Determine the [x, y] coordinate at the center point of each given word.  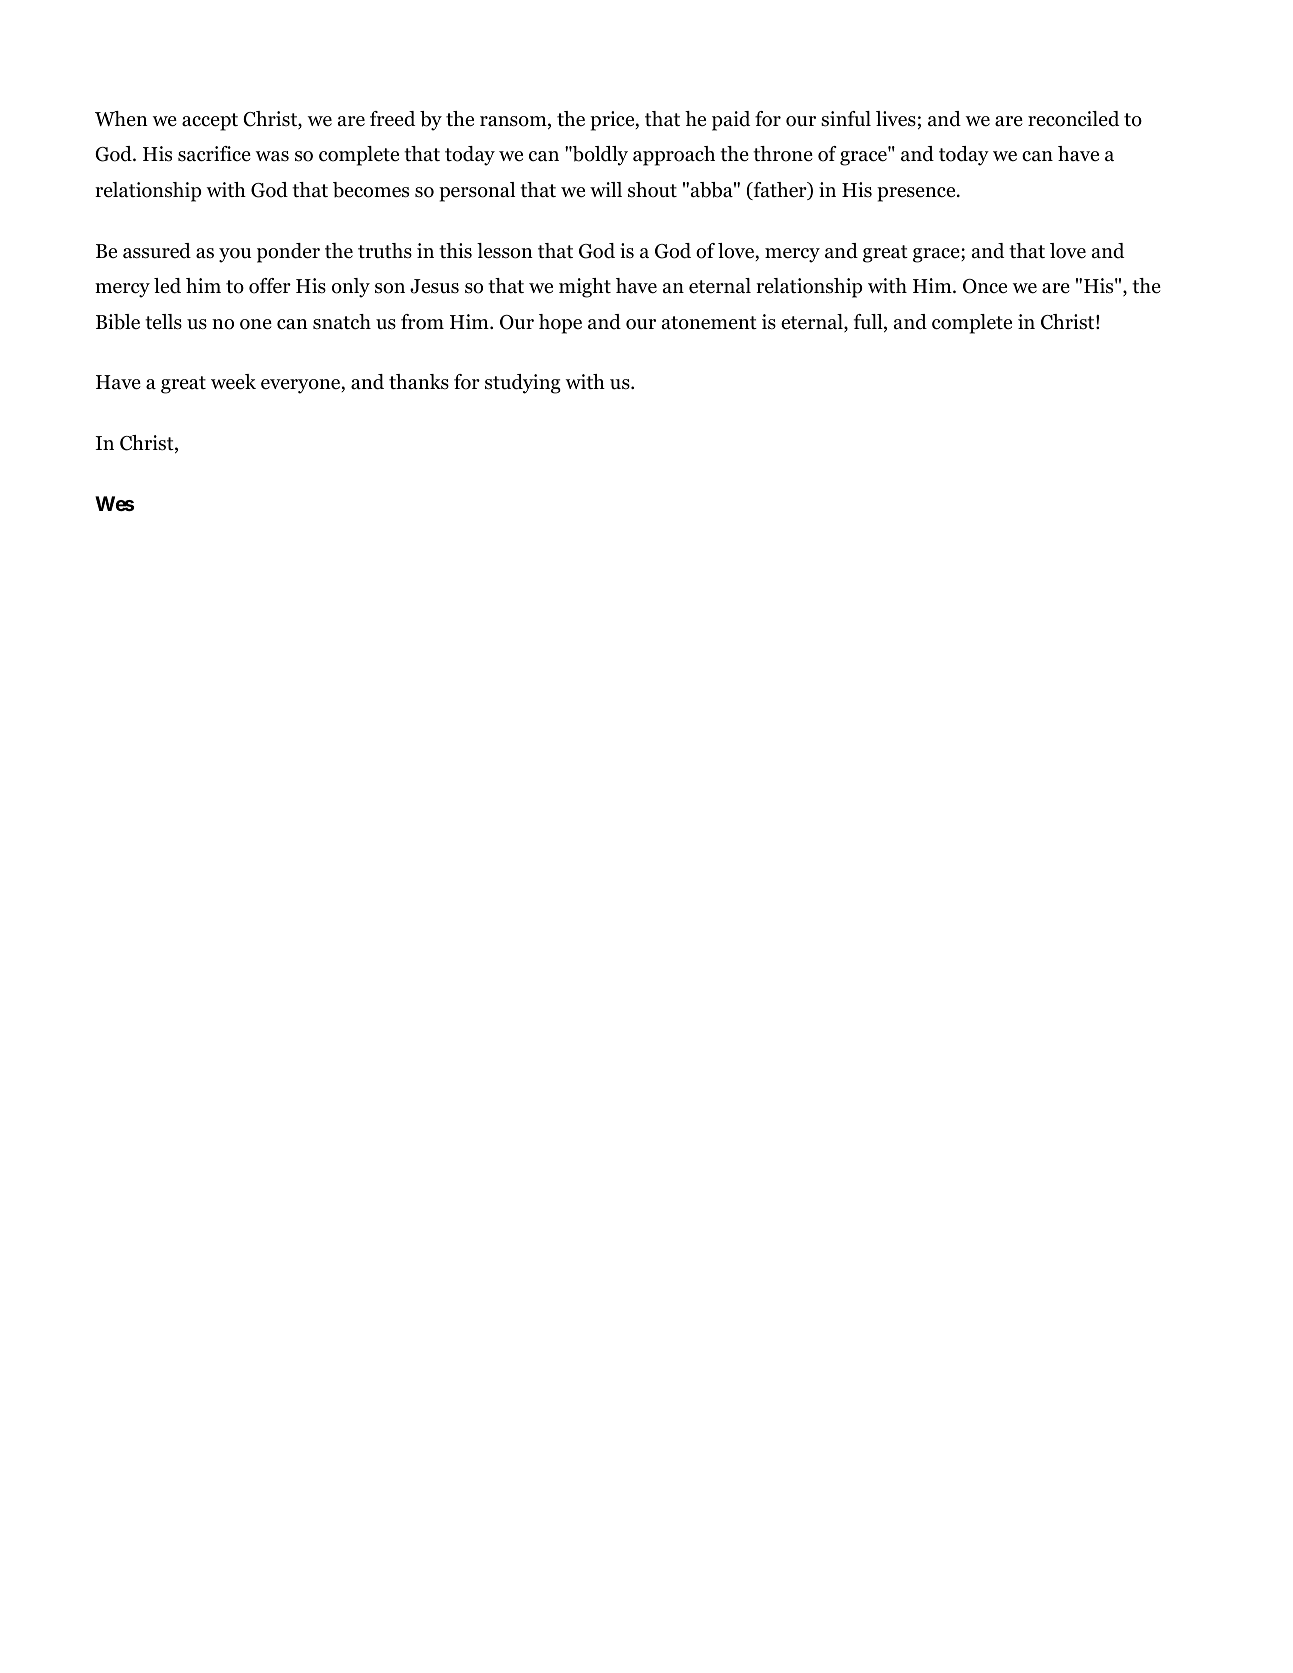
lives [896, 119]
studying [523, 384]
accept [210, 122]
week [233, 382]
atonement [709, 323]
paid [731, 121]
